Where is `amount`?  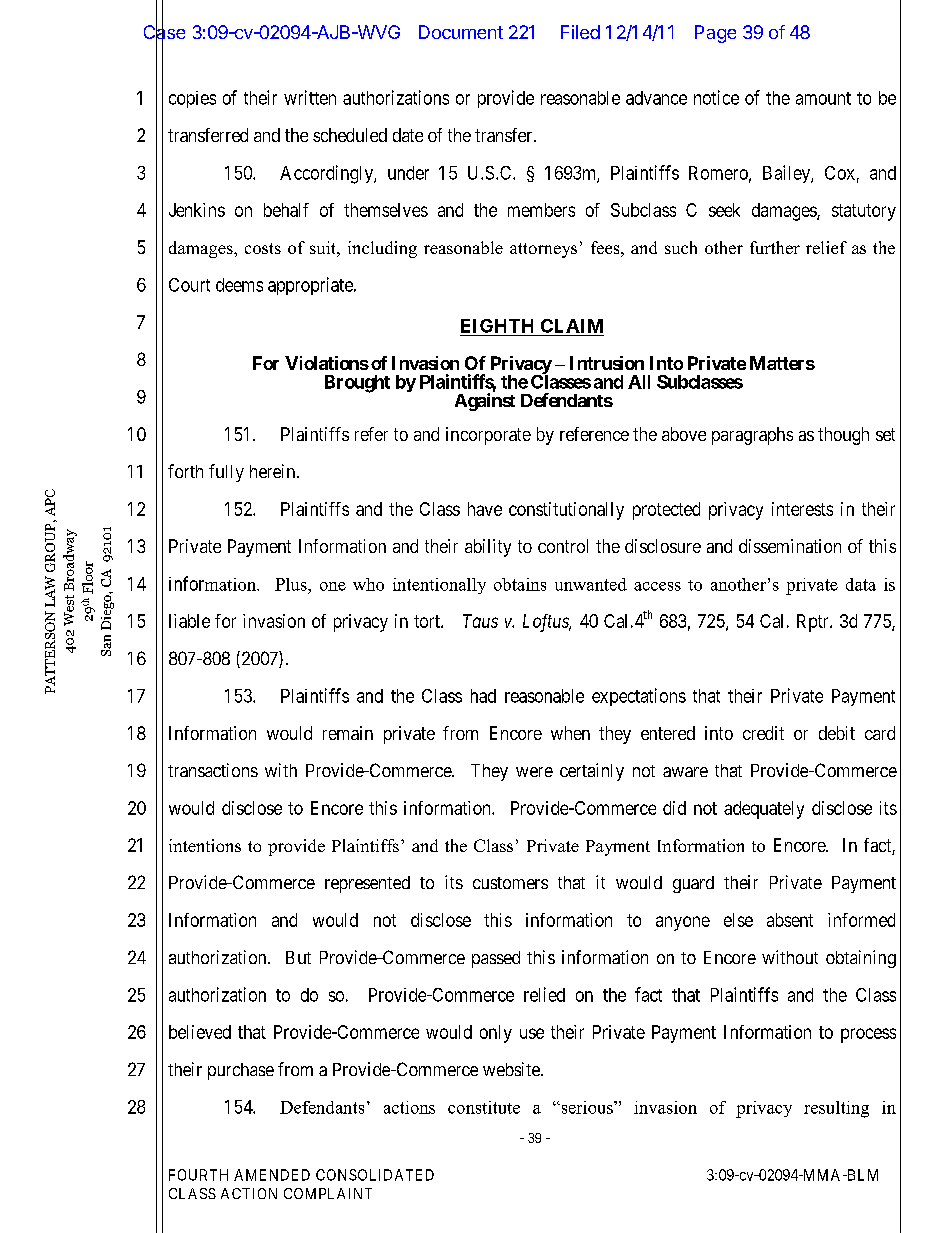
amount is located at coordinates (823, 98).
